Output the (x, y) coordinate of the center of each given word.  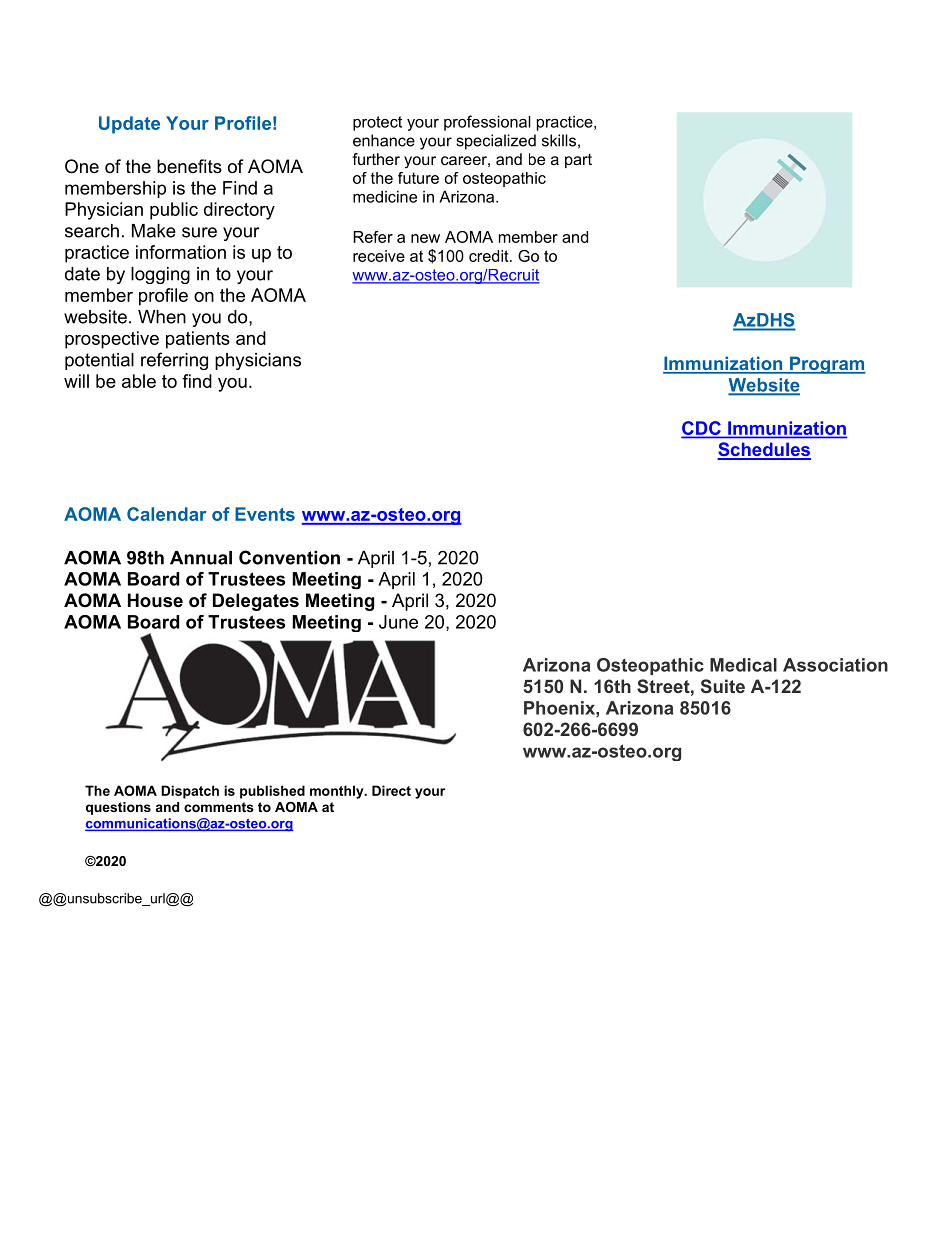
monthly (338, 792)
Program (827, 365)
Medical (743, 665)
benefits (189, 166)
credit (490, 256)
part (578, 161)
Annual (201, 558)
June (398, 622)
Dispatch (190, 792)
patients (198, 340)
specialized (496, 142)
